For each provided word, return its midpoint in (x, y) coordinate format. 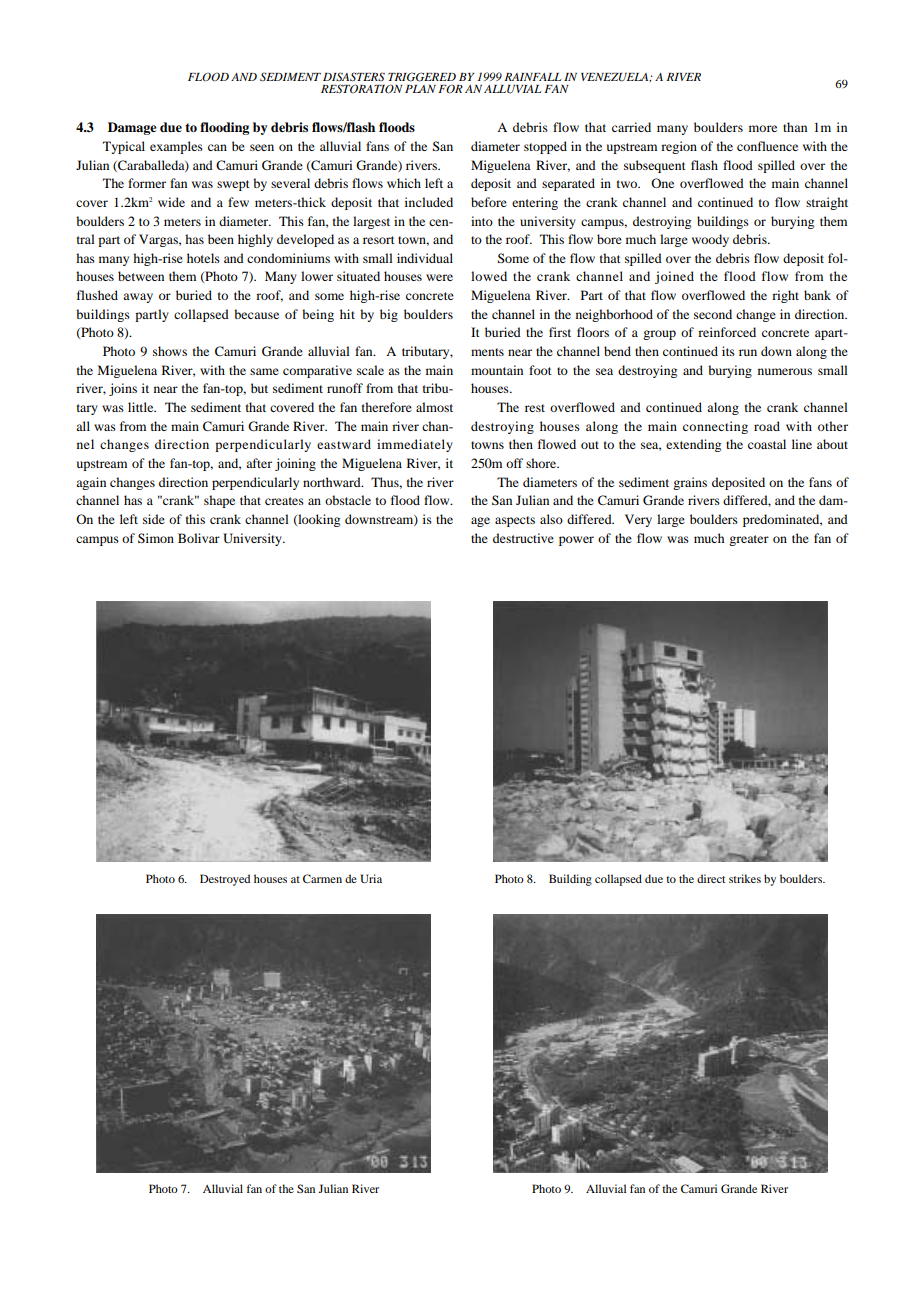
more (763, 128)
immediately (415, 445)
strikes (745, 878)
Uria (371, 878)
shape (219, 501)
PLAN (420, 89)
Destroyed (225, 880)
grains (690, 483)
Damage (132, 128)
